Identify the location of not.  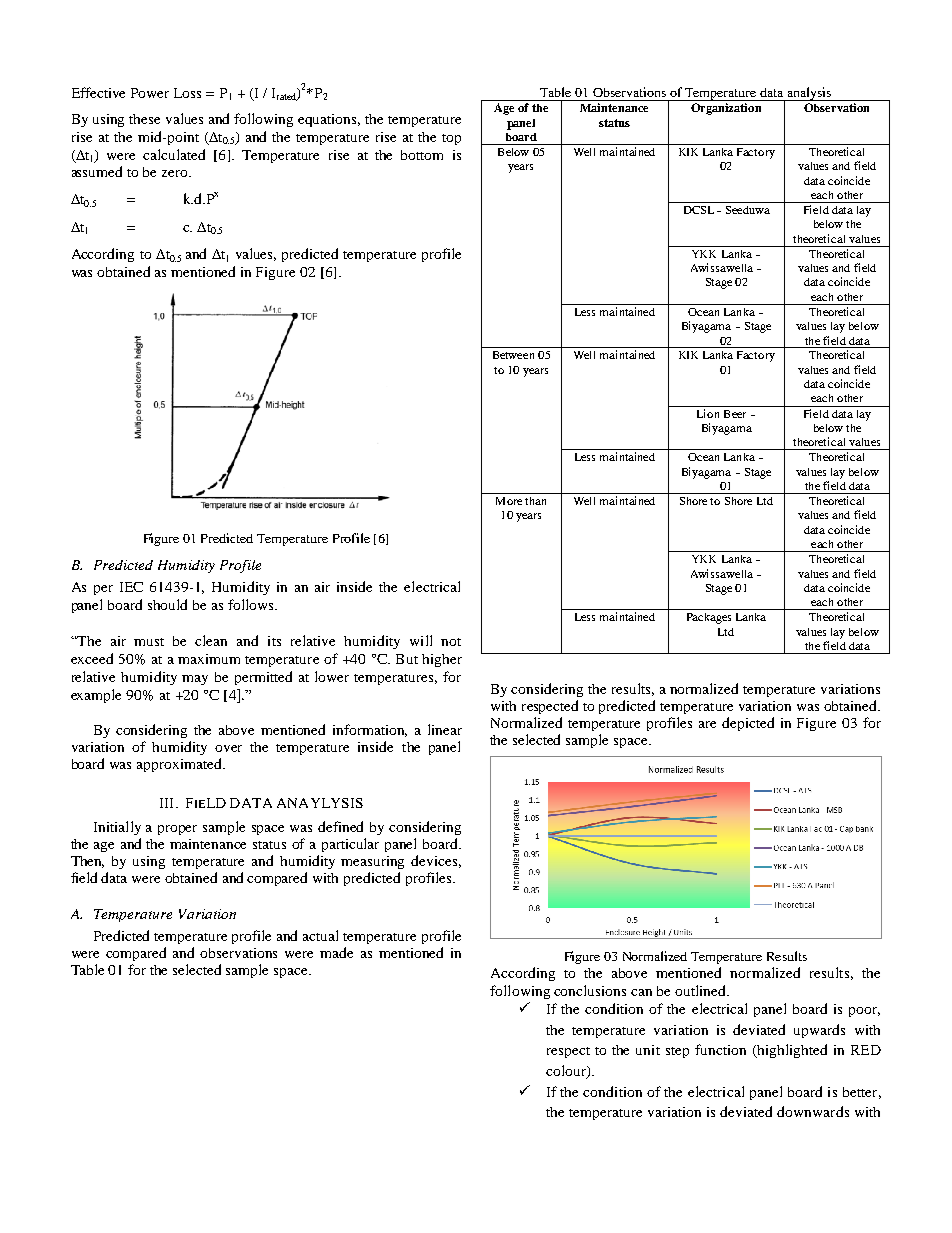
(451, 642).
